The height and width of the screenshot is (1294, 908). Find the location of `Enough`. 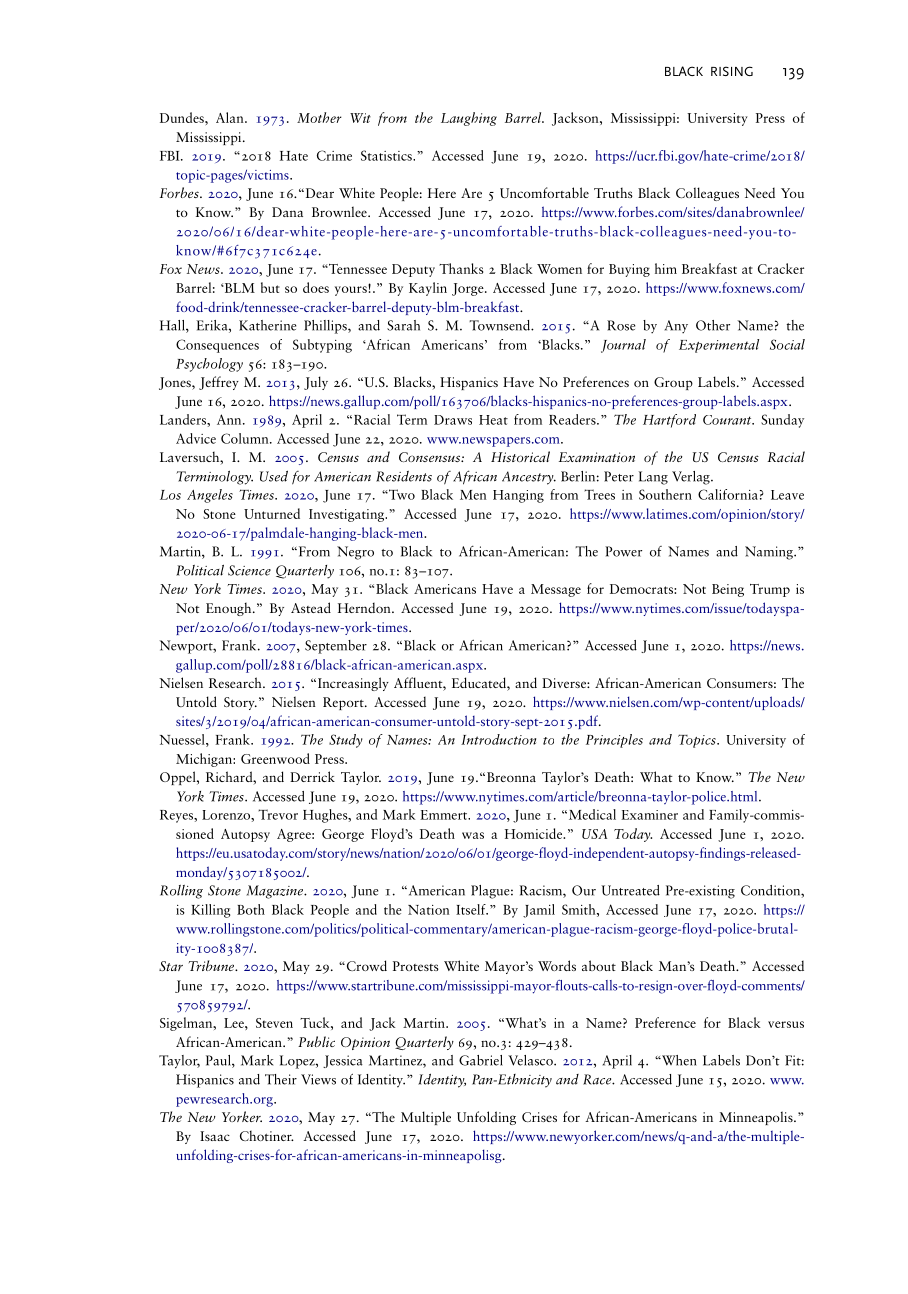

Enough is located at coordinates (230, 609).
